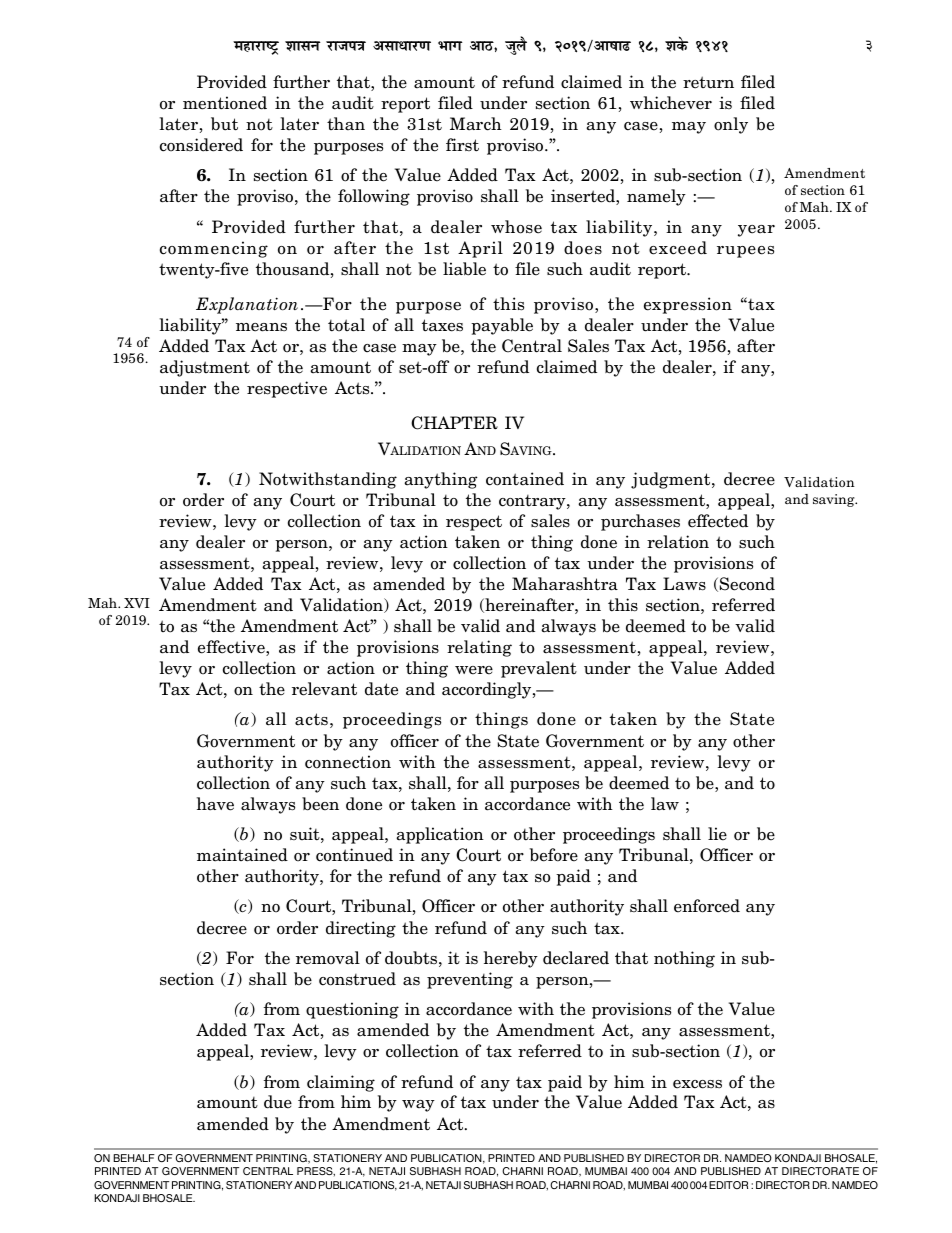 This document has height=1233, width=952. I want to click on lie, so click(717, 834).
